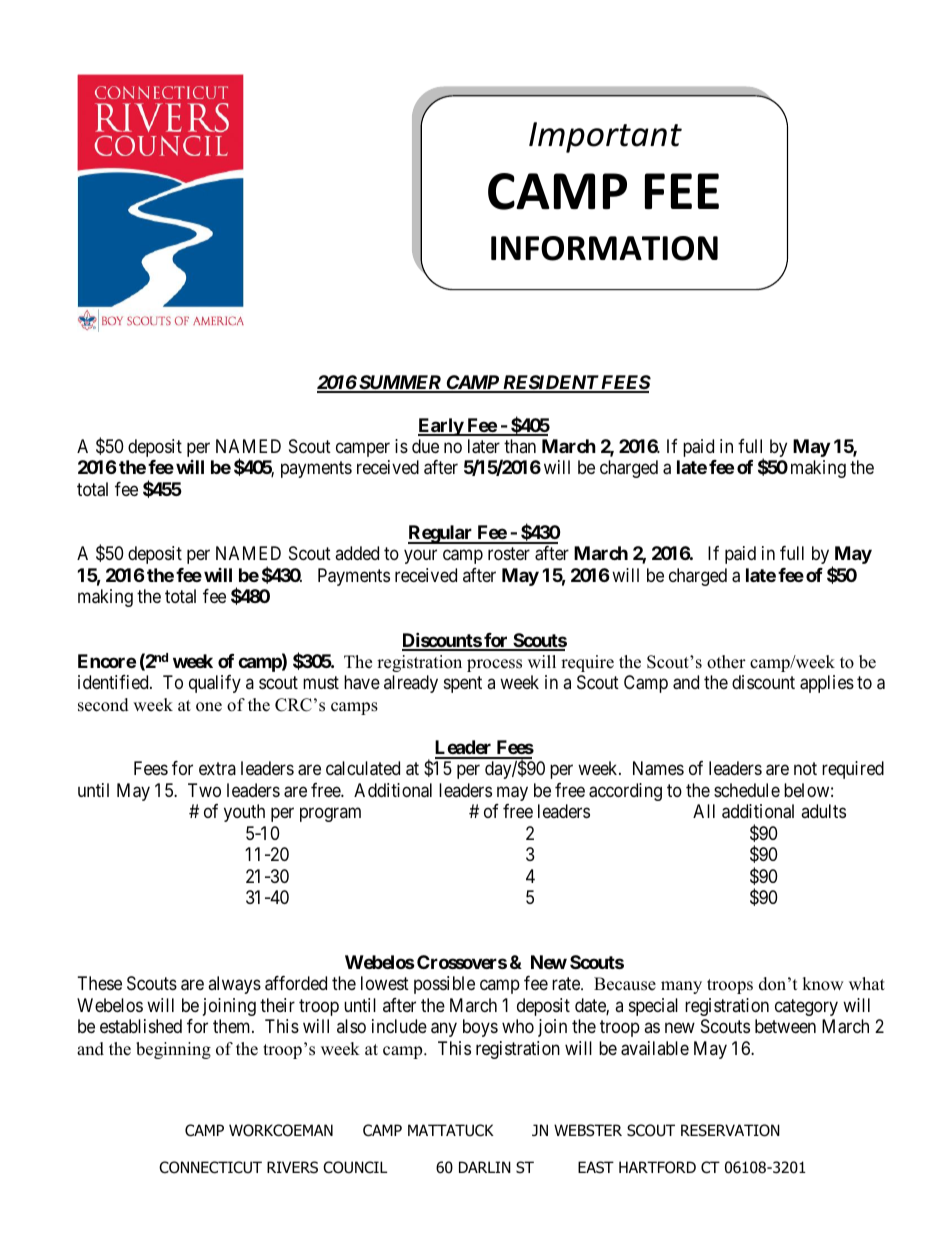  I want to click on INFORMATION, so click(604, 248).
